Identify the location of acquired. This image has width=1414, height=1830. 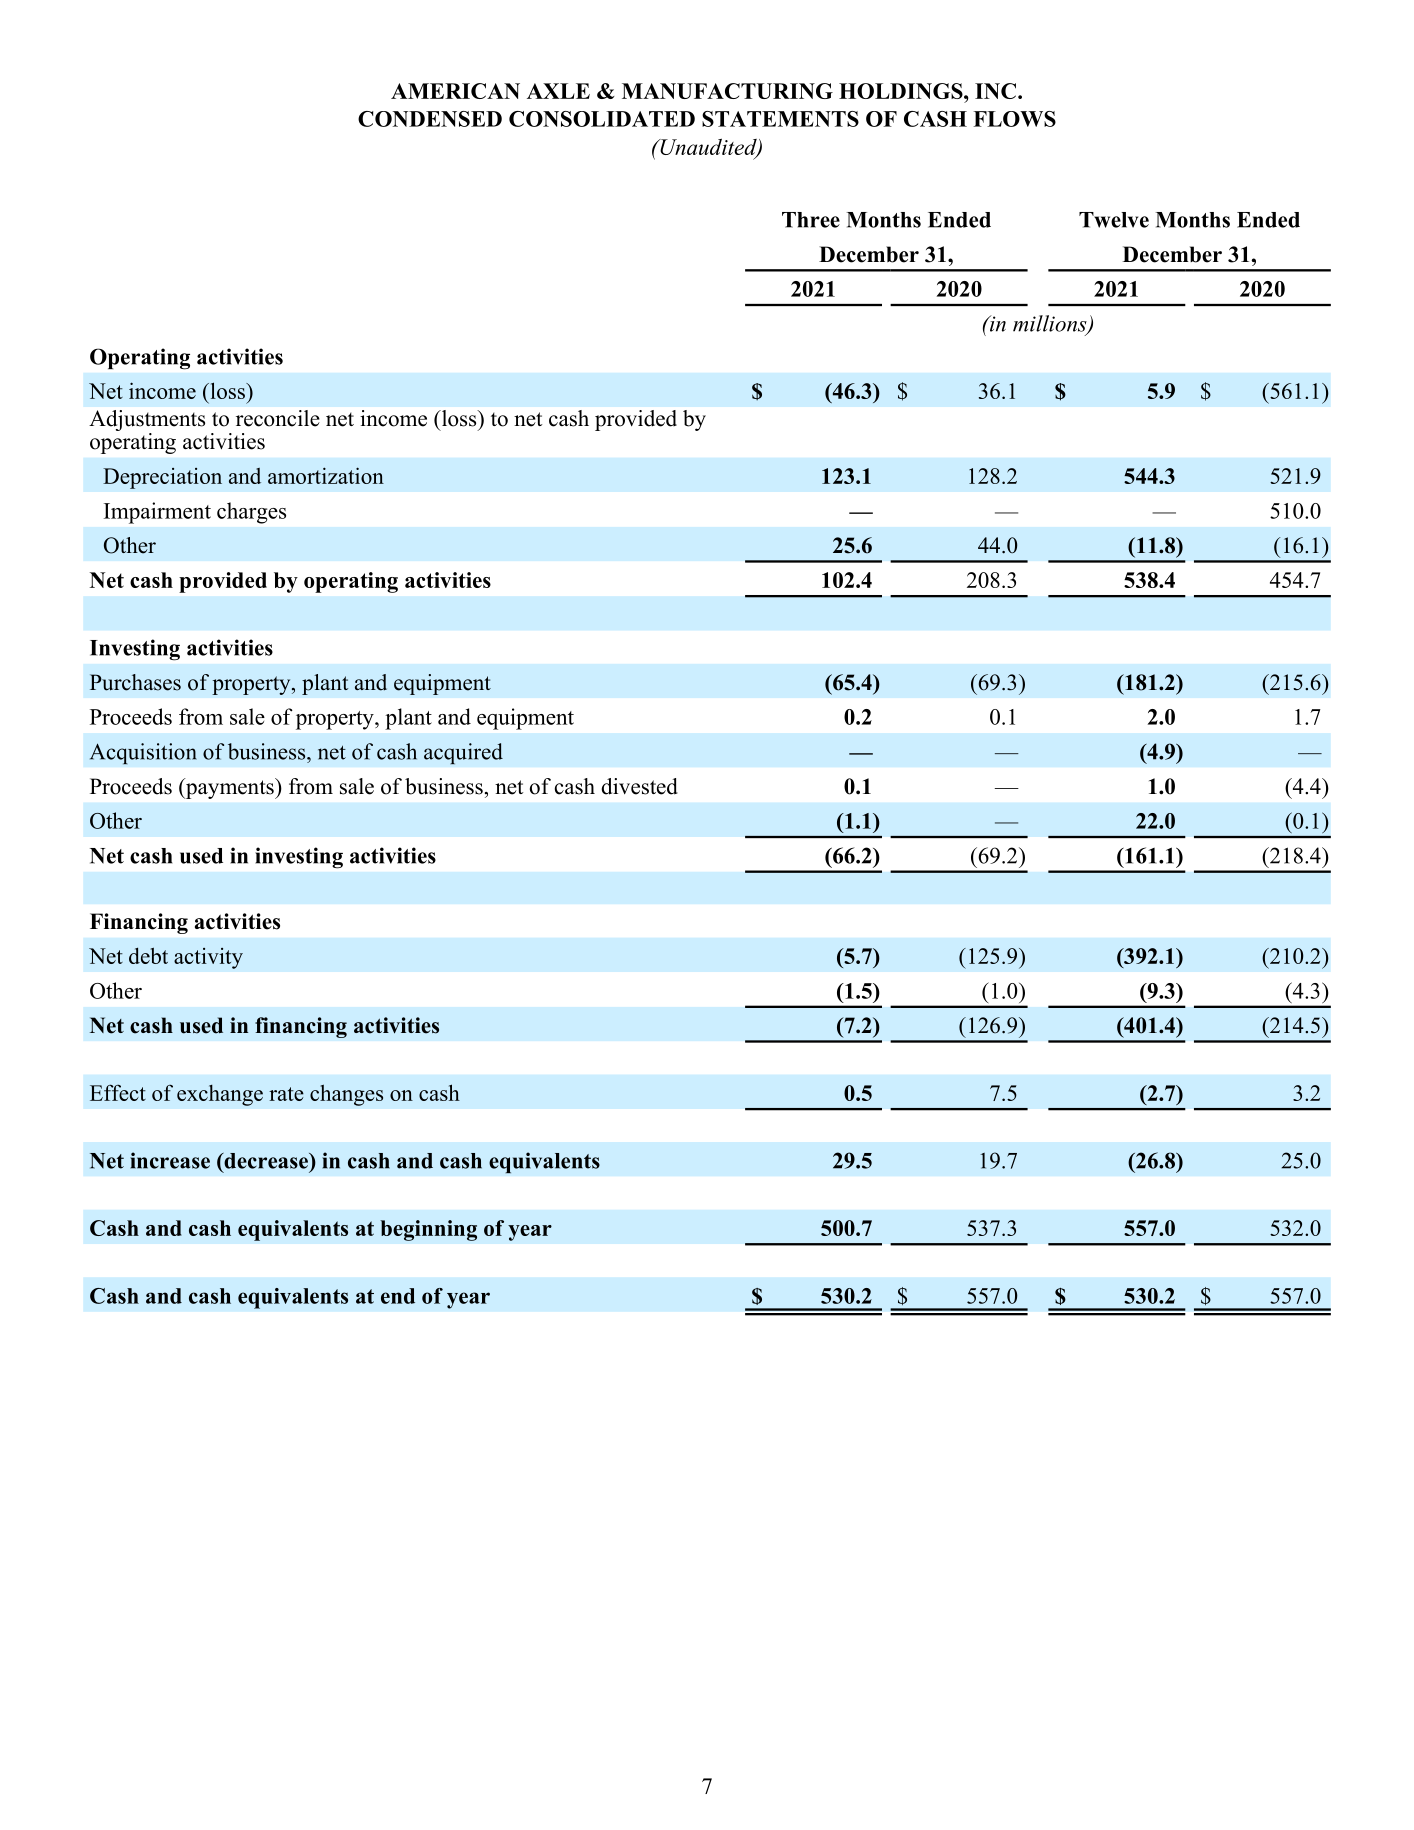
(463, 754).
